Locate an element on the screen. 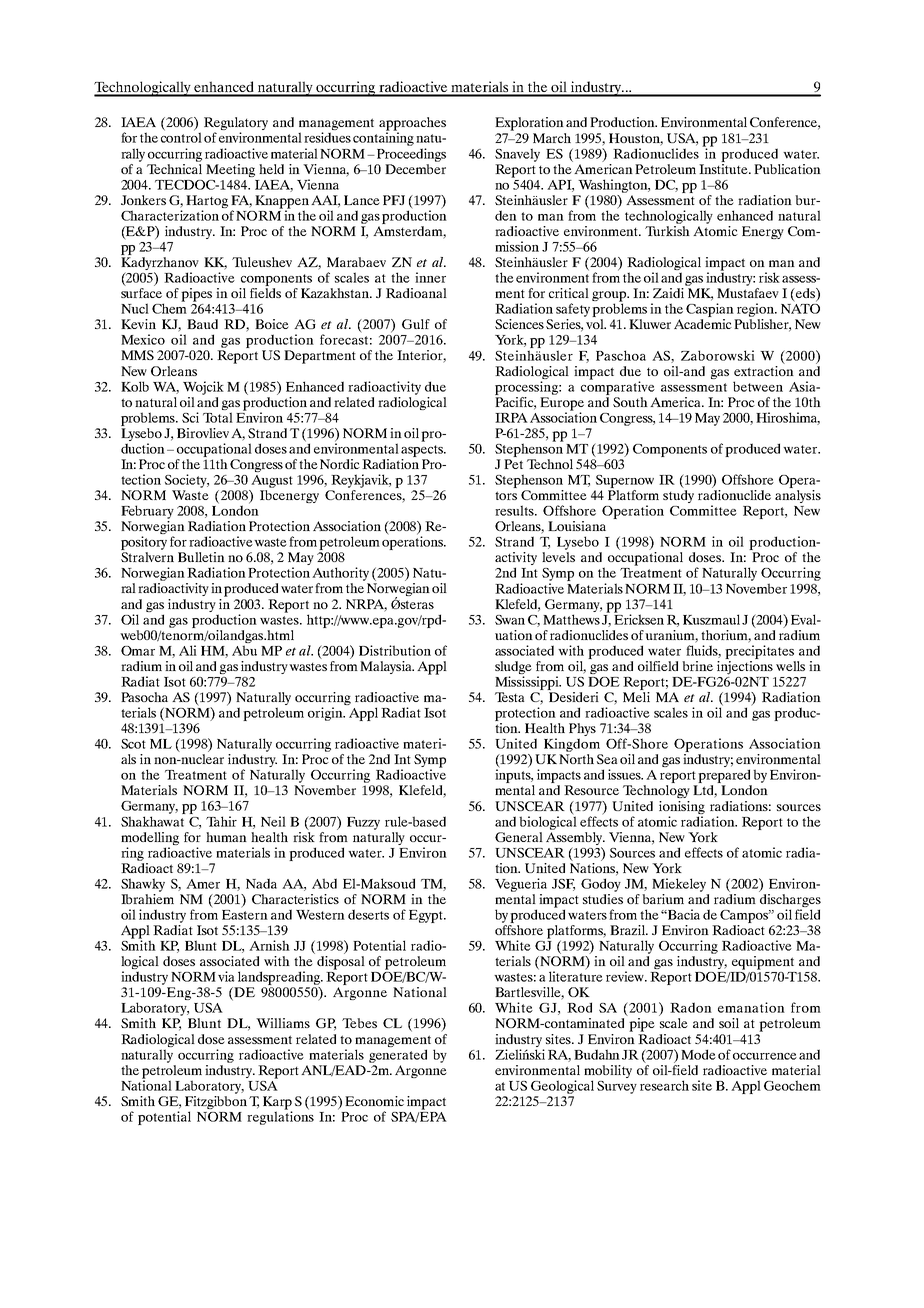  Meeting is located at coordinates (230, 170).
